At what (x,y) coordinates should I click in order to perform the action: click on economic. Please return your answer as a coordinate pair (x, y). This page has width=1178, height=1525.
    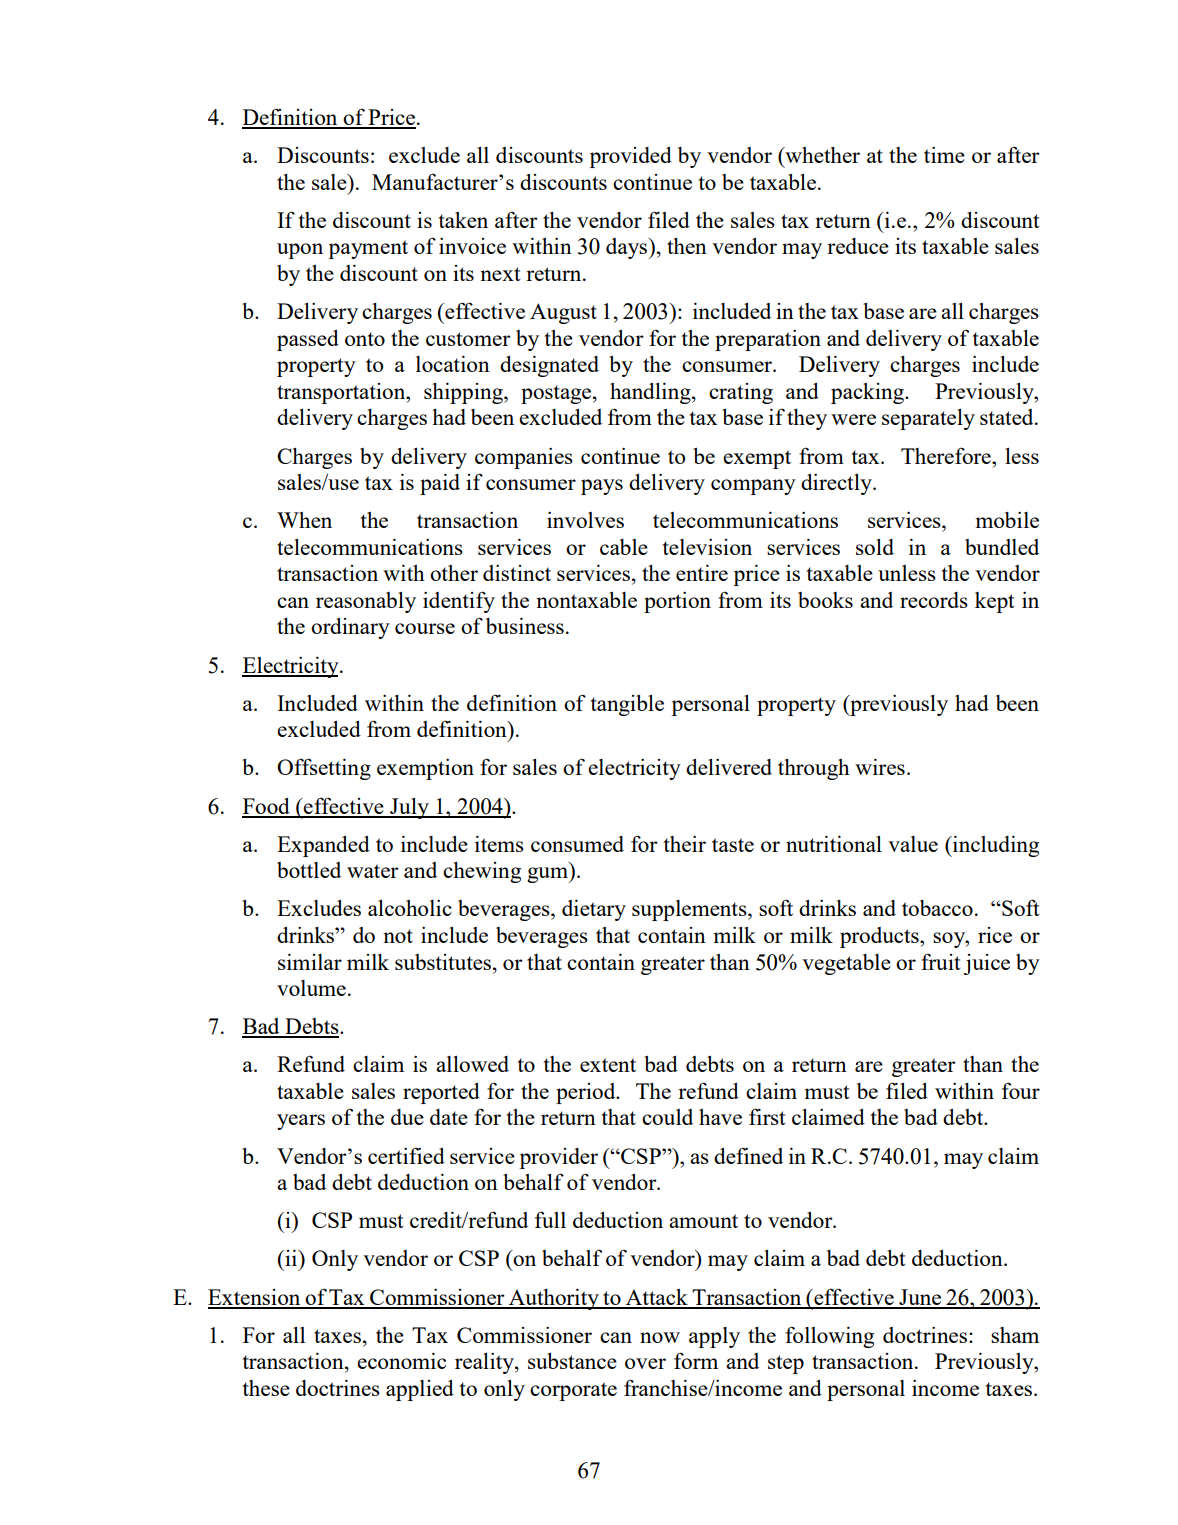
    Looking at the image, I should click on (401, 1361).
